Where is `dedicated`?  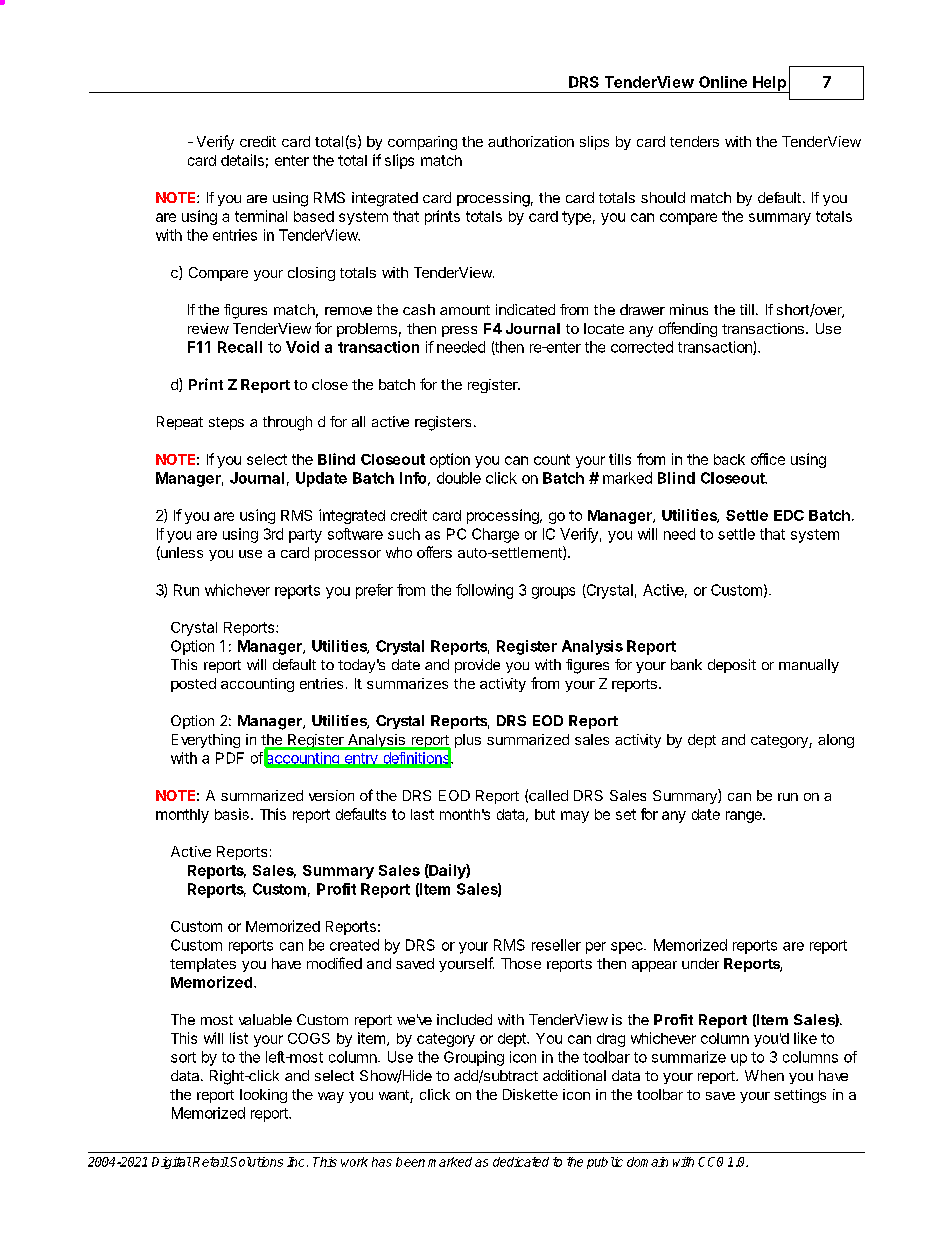 dedicated is located at coordinates (521, 1162).
